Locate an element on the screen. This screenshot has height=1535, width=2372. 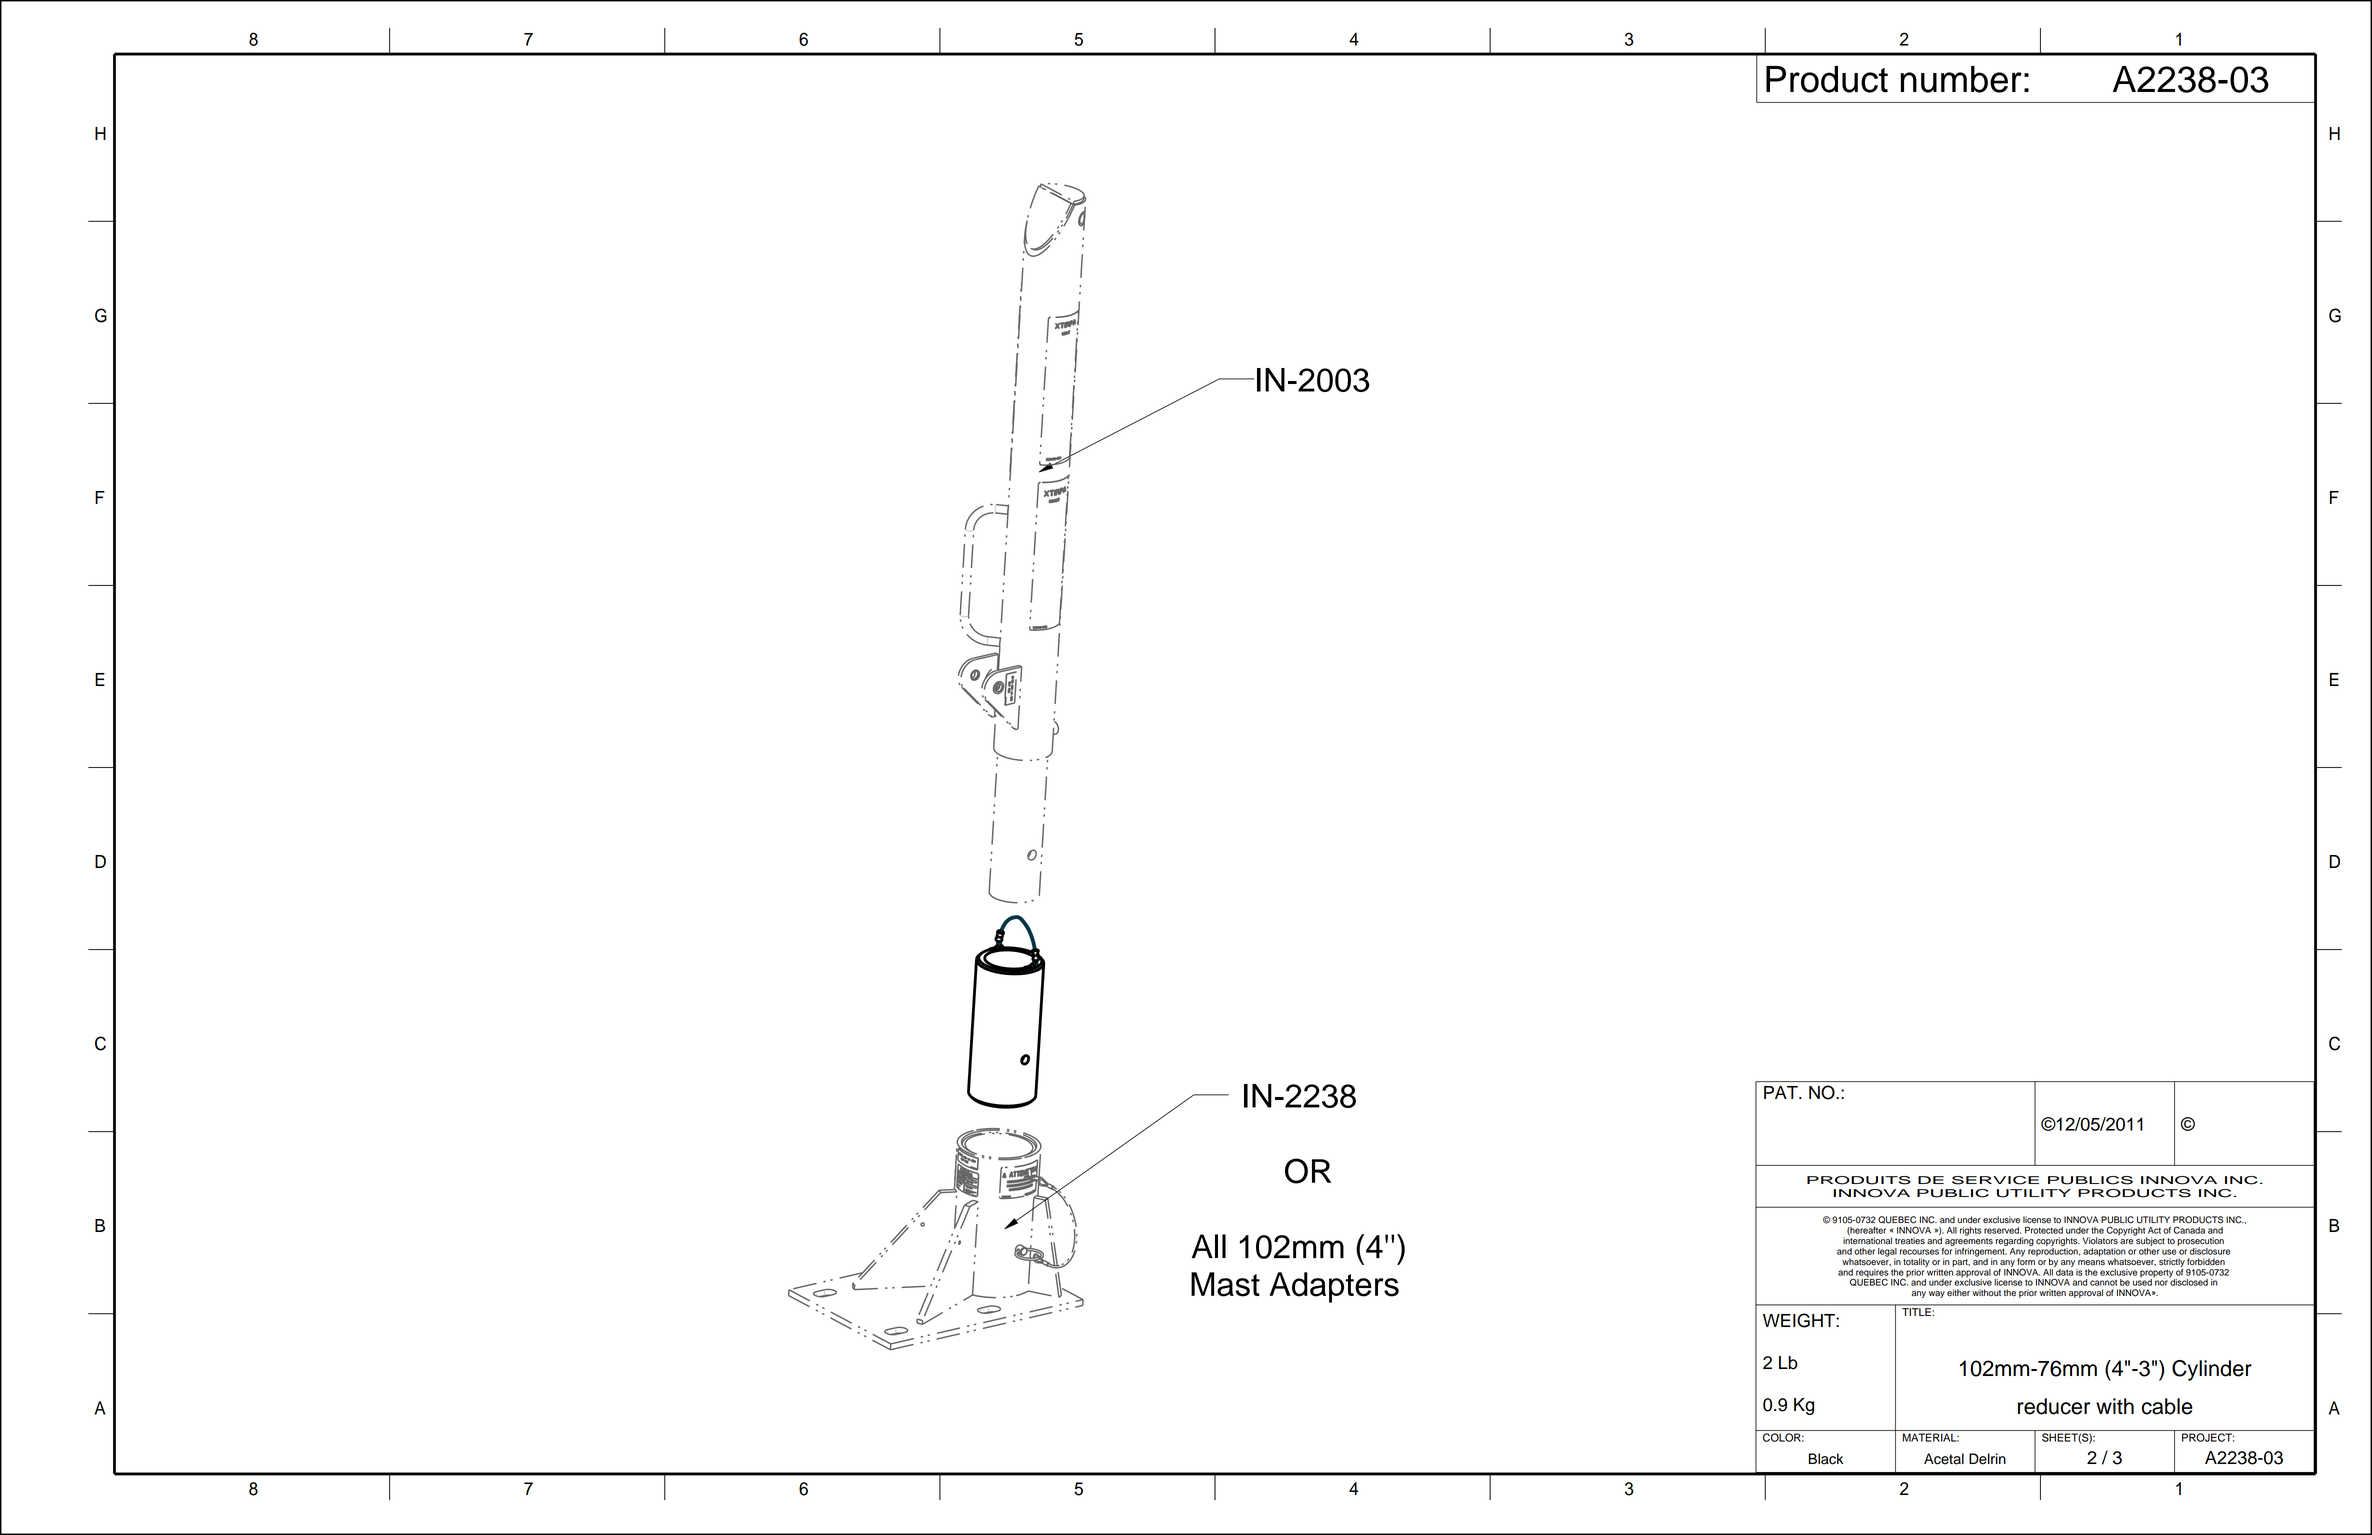
Black is located at coordinates (1826, 1459).
